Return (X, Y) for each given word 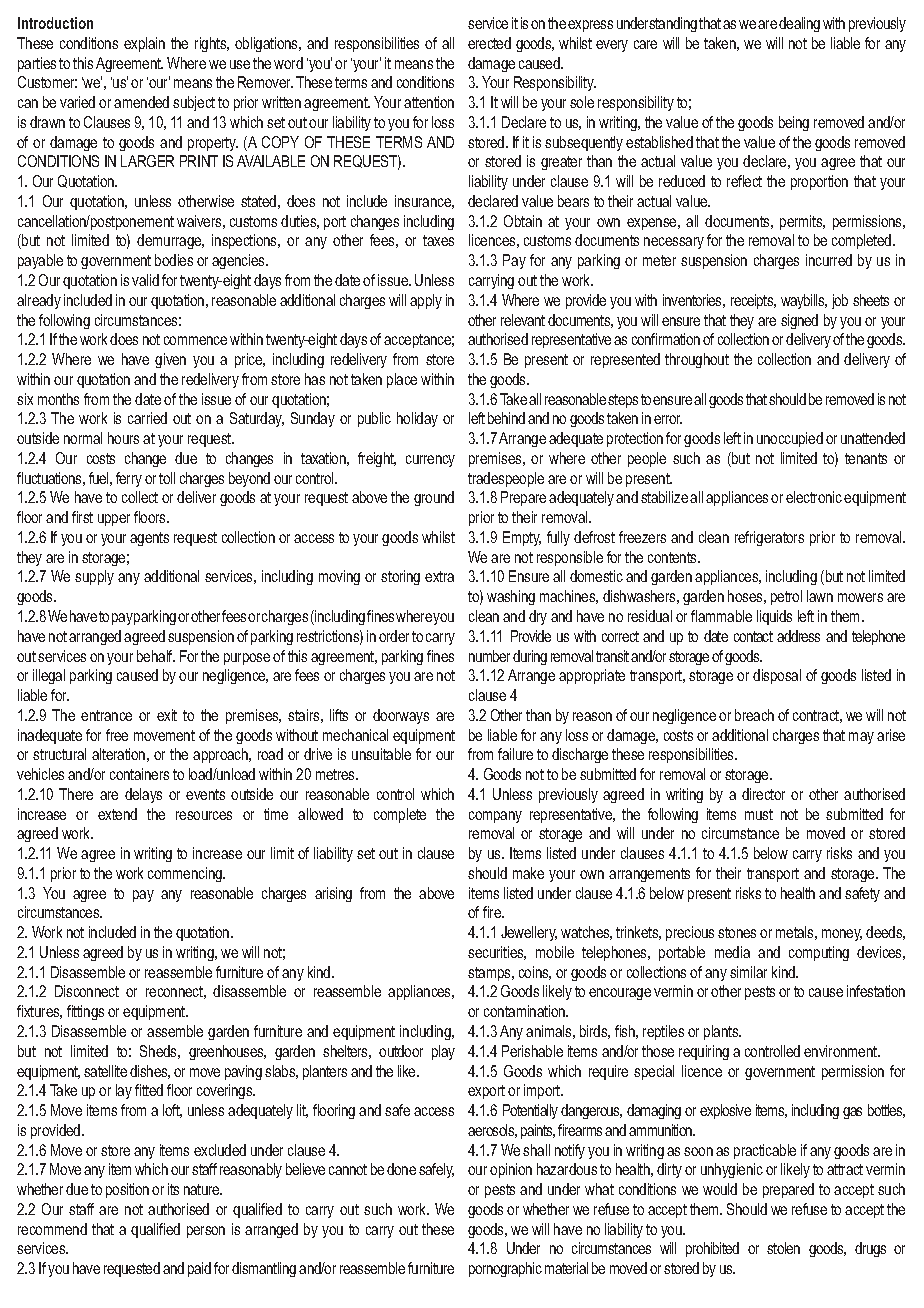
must (759, 814)
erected (489, 43)
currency (430, 461)
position (127, 1190)
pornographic (505, 1269)
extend (117, 814)
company (495, 817)
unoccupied (790, 439)
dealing (799, 24)
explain (144, 44)
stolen (783, 1248)
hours (123, 438)
